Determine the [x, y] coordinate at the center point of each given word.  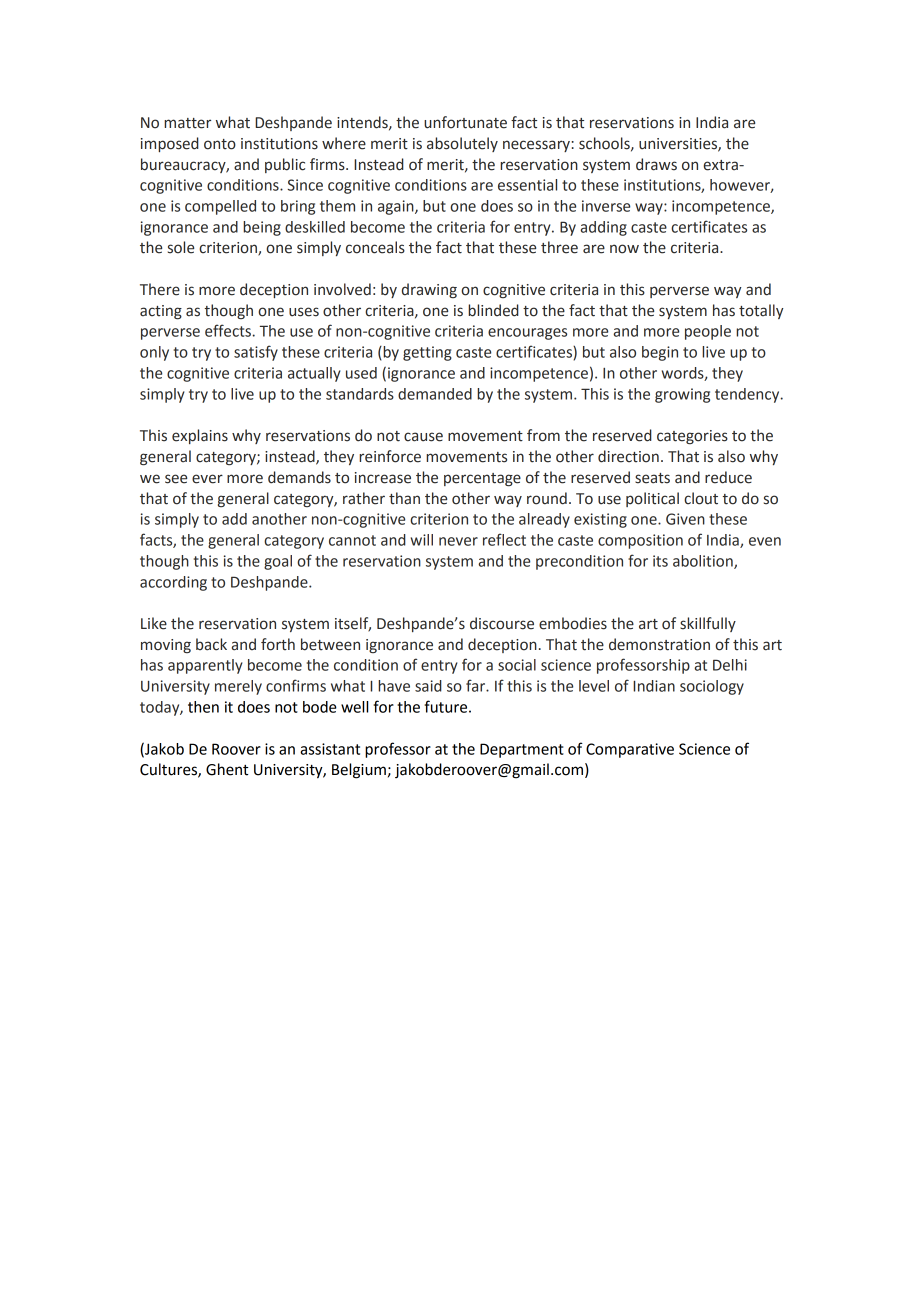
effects [229, 330]
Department [522, 750]
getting [427, 353]
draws [656, 164]
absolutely [462, 144]
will [422, 540]
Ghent [227, 769]
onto [220, 144]
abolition [704, 562]
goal [278, 562]
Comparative [630, 750]
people [708, 332]
